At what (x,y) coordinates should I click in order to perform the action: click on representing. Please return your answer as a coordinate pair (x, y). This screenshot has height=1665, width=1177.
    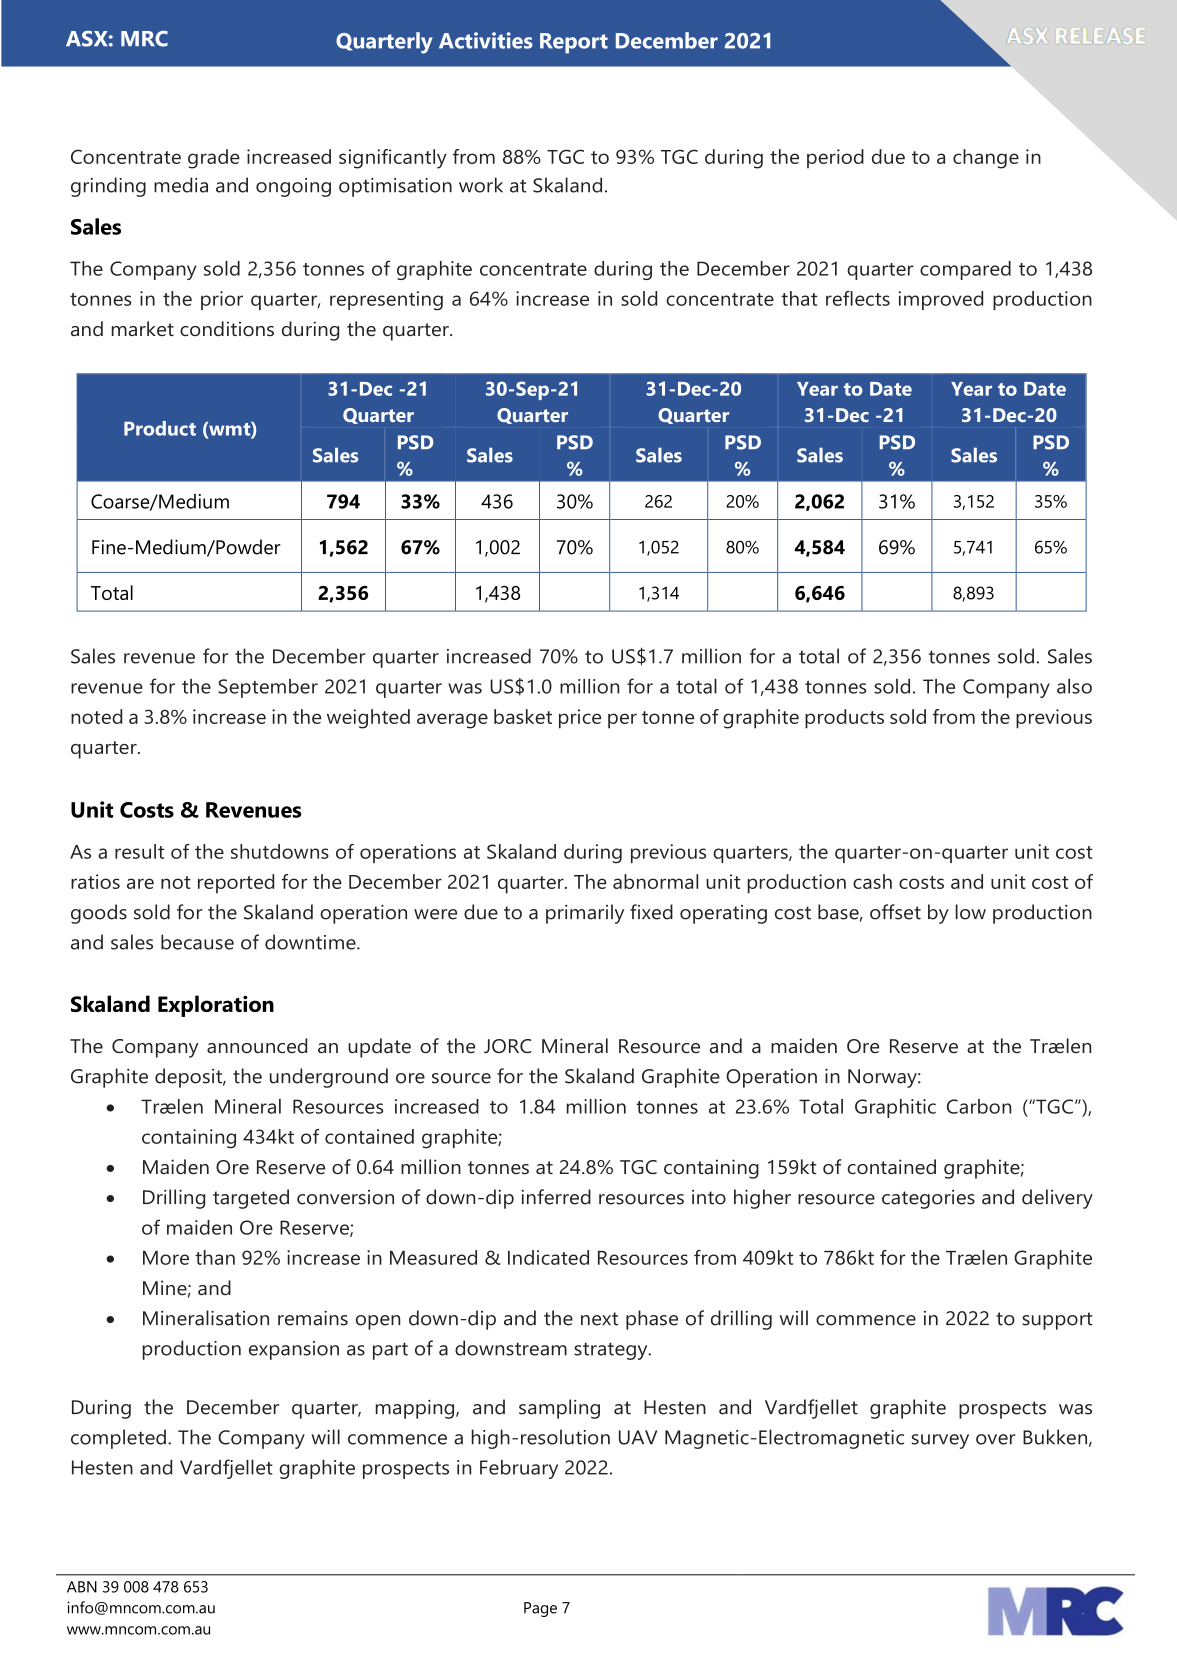
    Looking at the image, I should click on (386, 301).
